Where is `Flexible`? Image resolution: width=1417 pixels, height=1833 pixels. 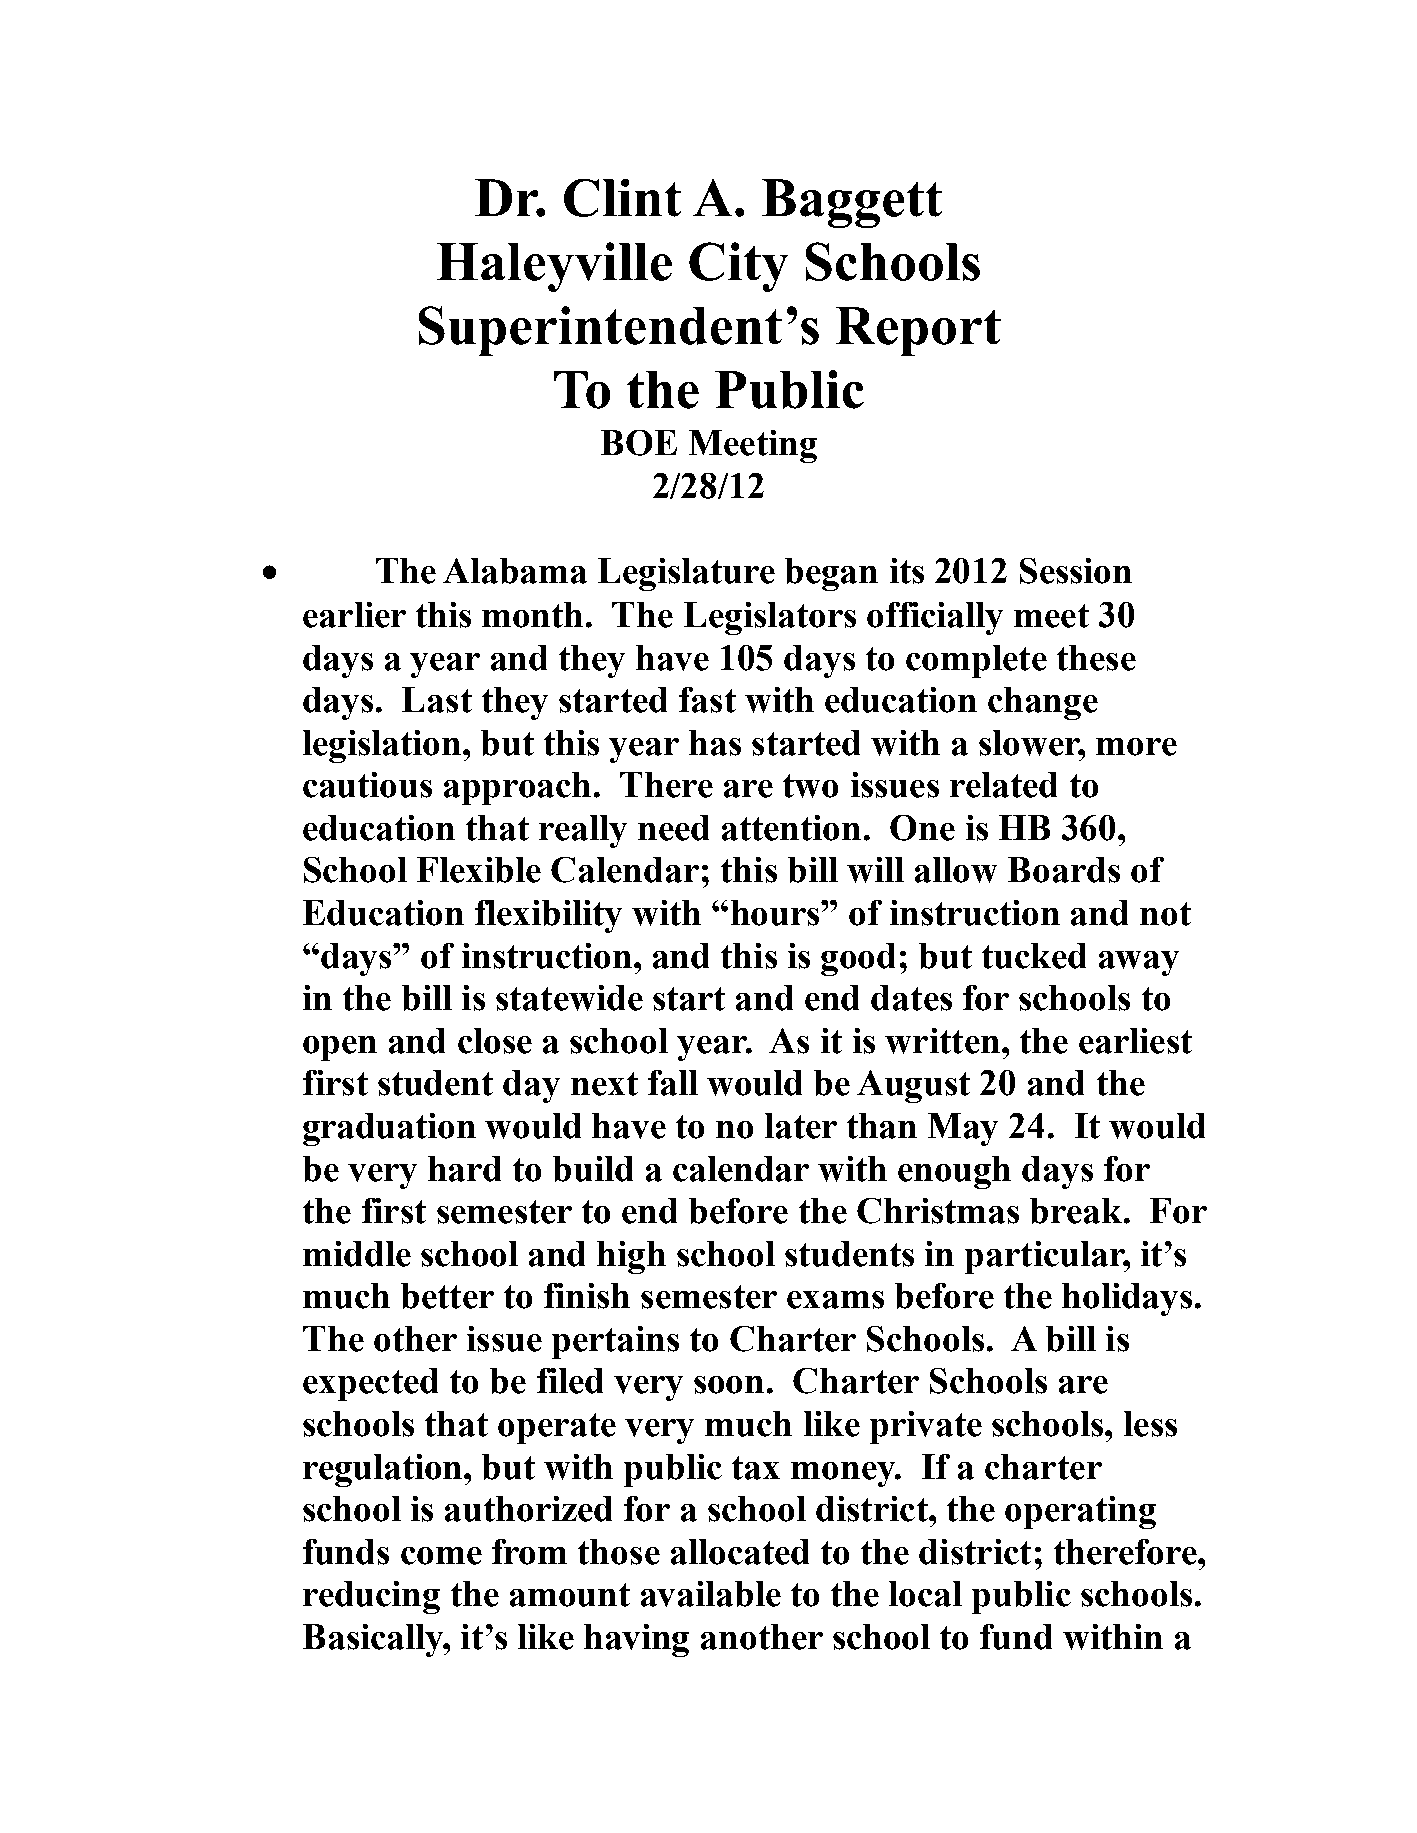 Flexible is located at coordinates (479, 870).
